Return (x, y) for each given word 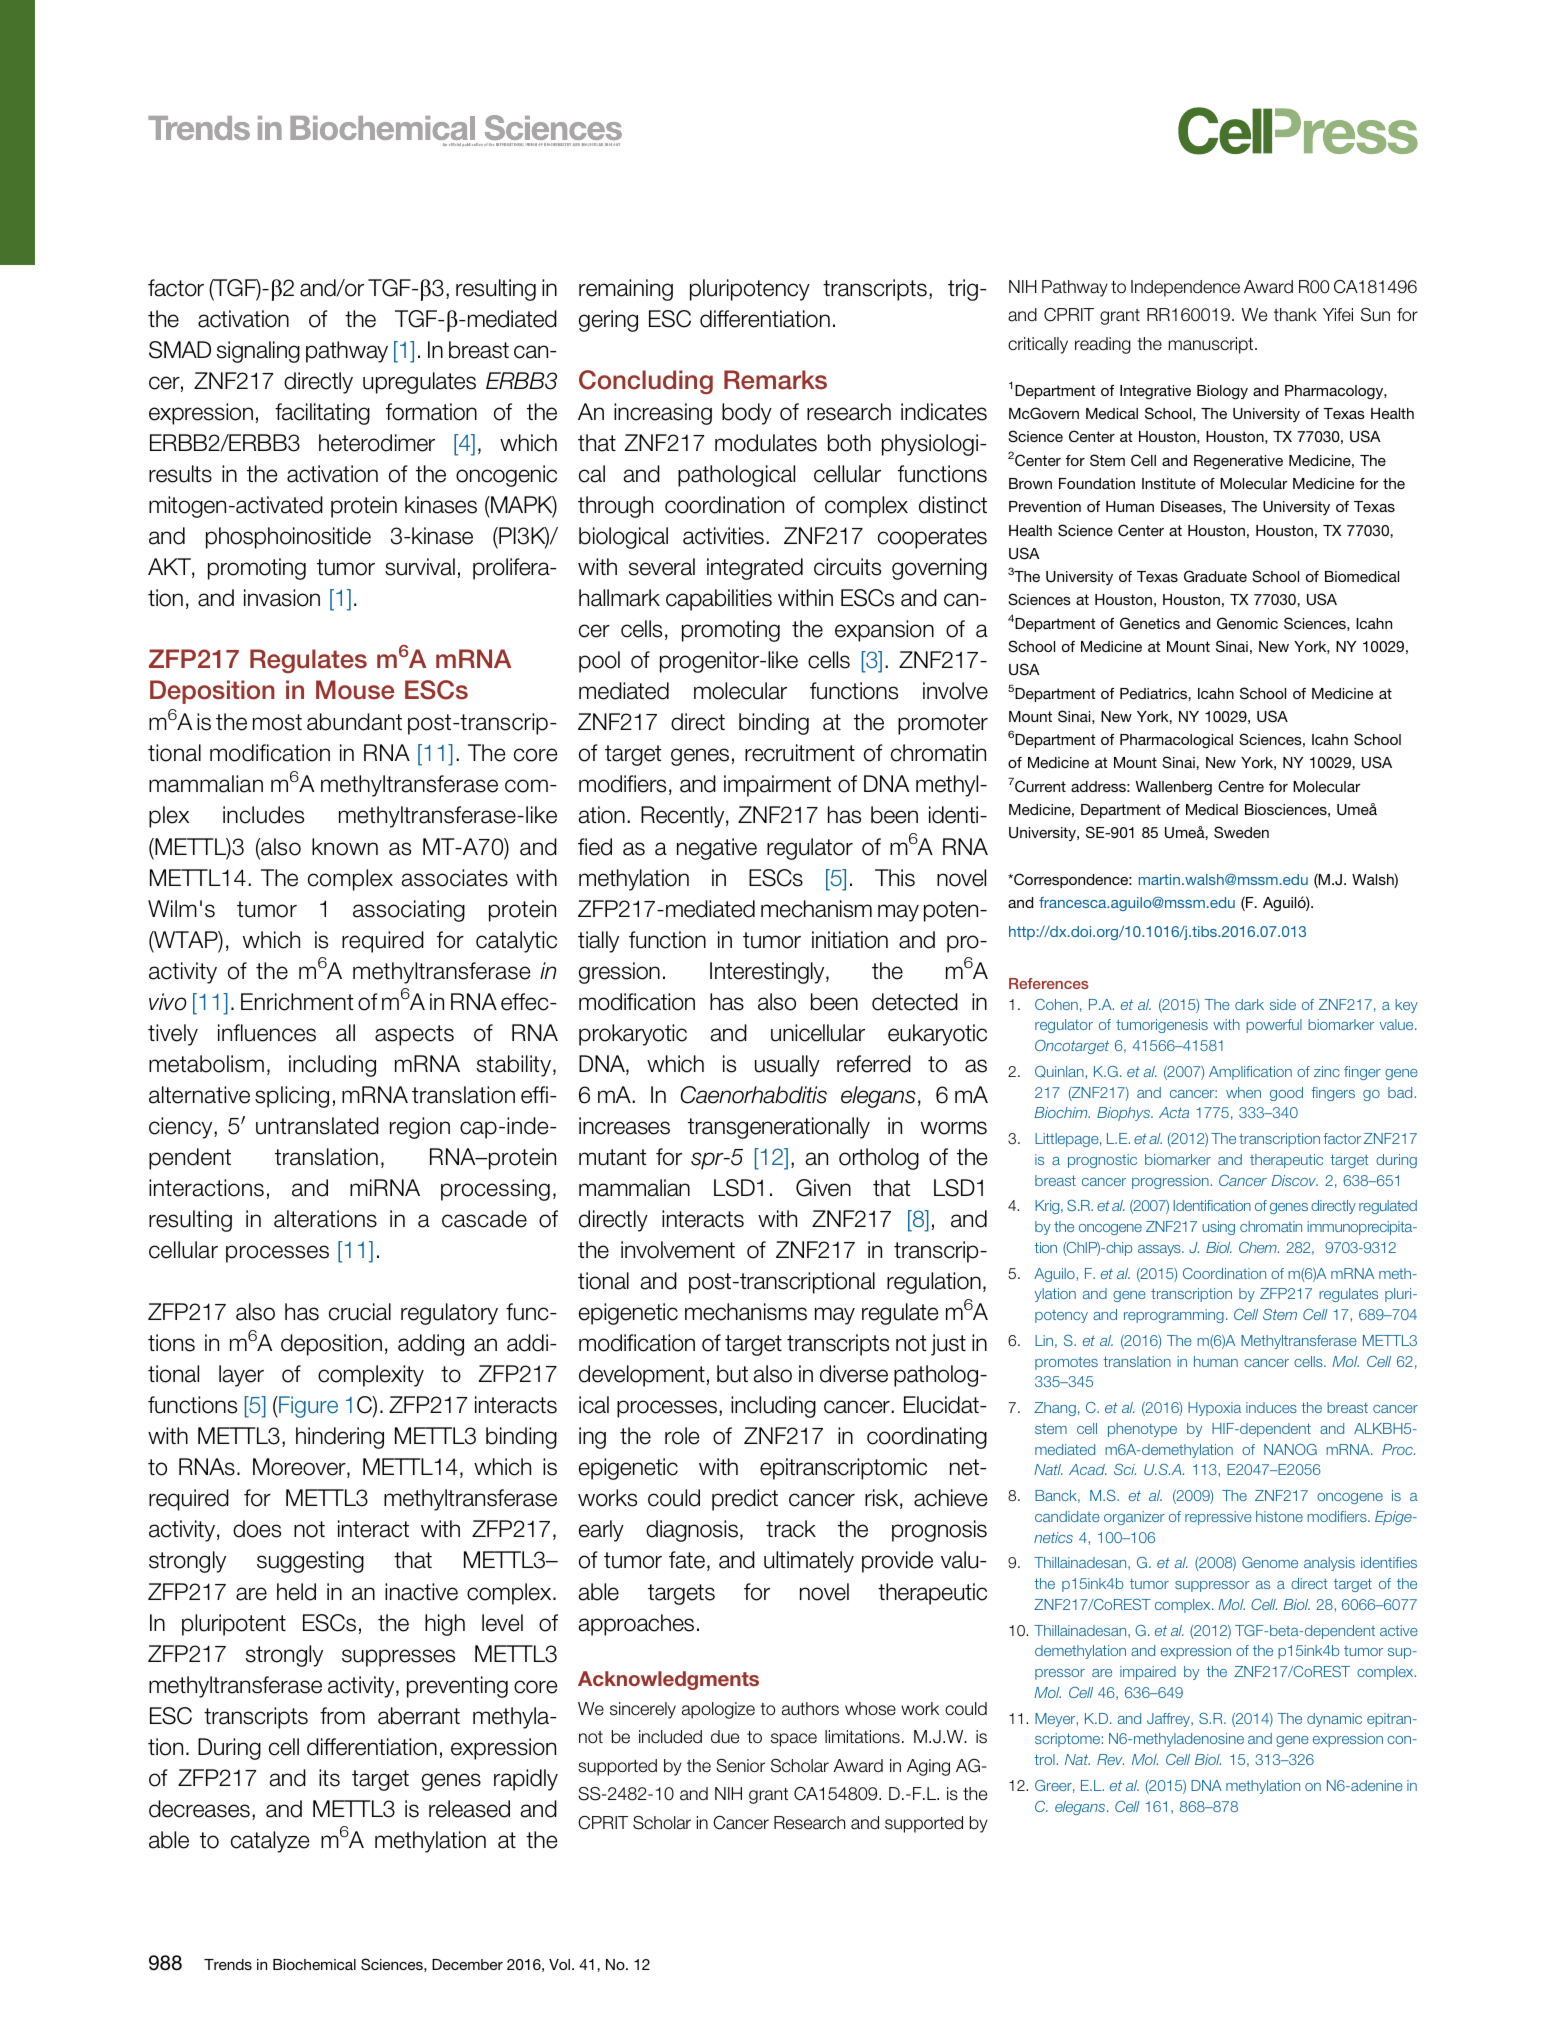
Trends (228, 1964)
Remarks (775, 380)
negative (717, 849)
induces (1271, 1407)
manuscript (1212, 345)
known (345, 847)
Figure (307, 1407)
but (732, 1374)
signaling (258, 352)
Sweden (1241, 832)
